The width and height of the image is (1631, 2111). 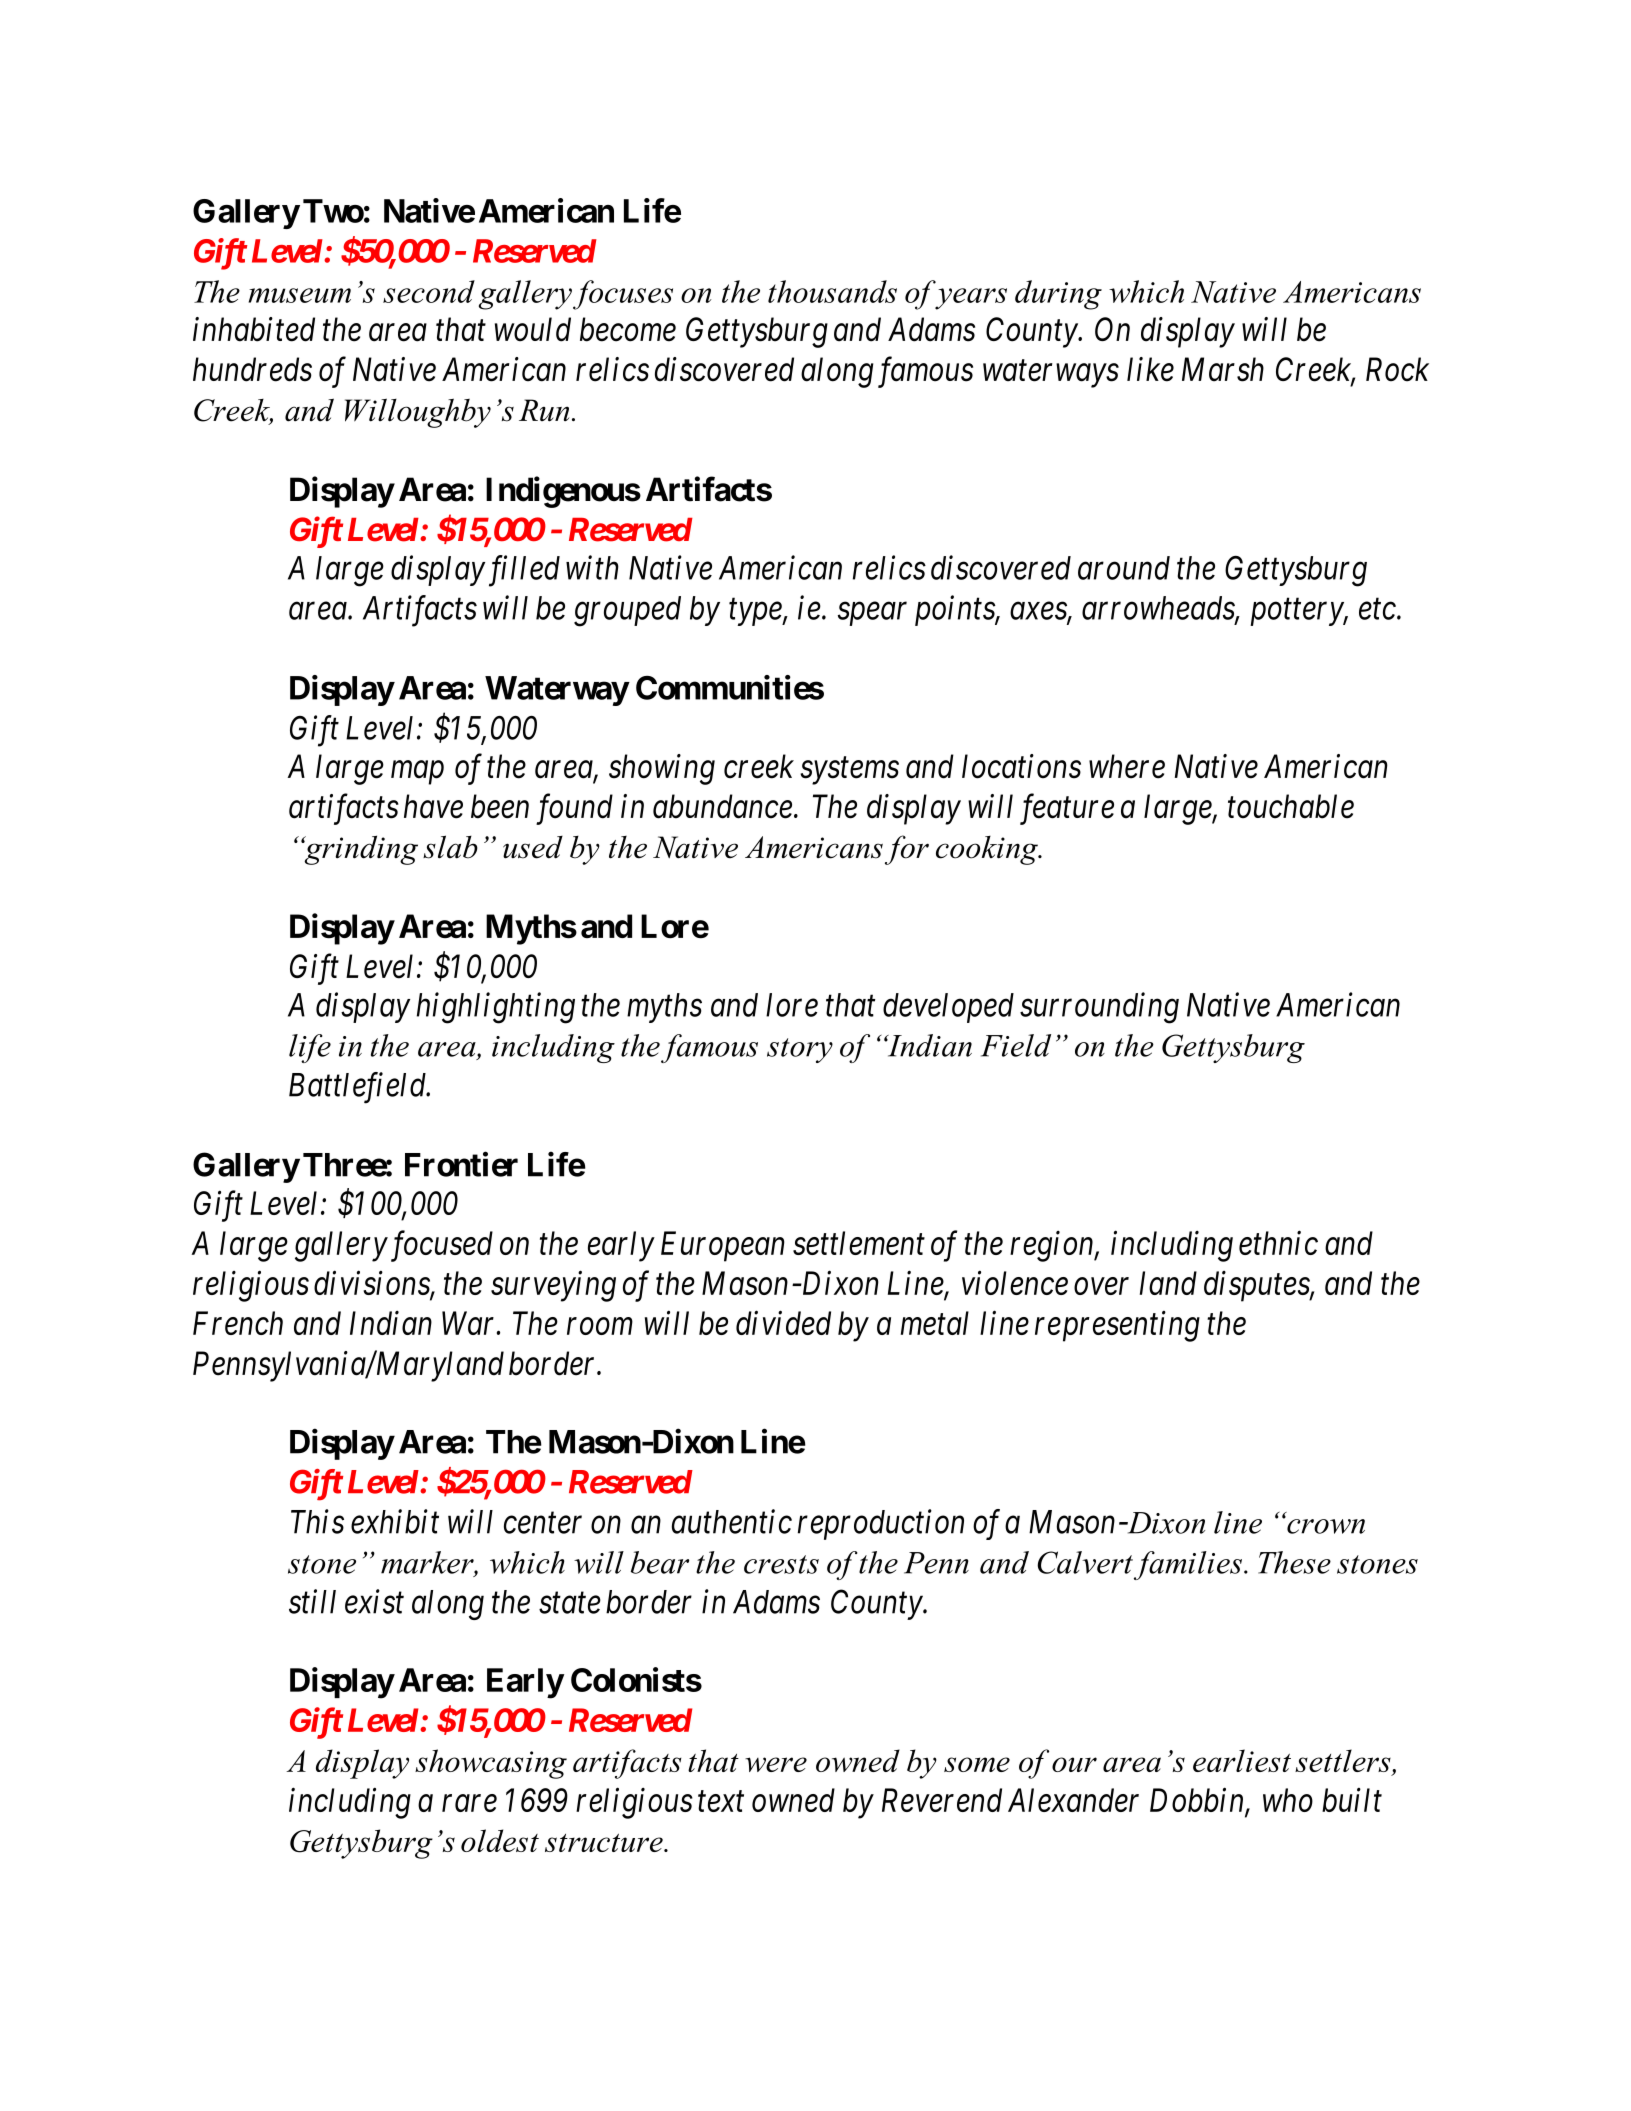 What do you see at coordinates (832, 291) in the image?
I see `thousands` at bounding box center [832, 291].
